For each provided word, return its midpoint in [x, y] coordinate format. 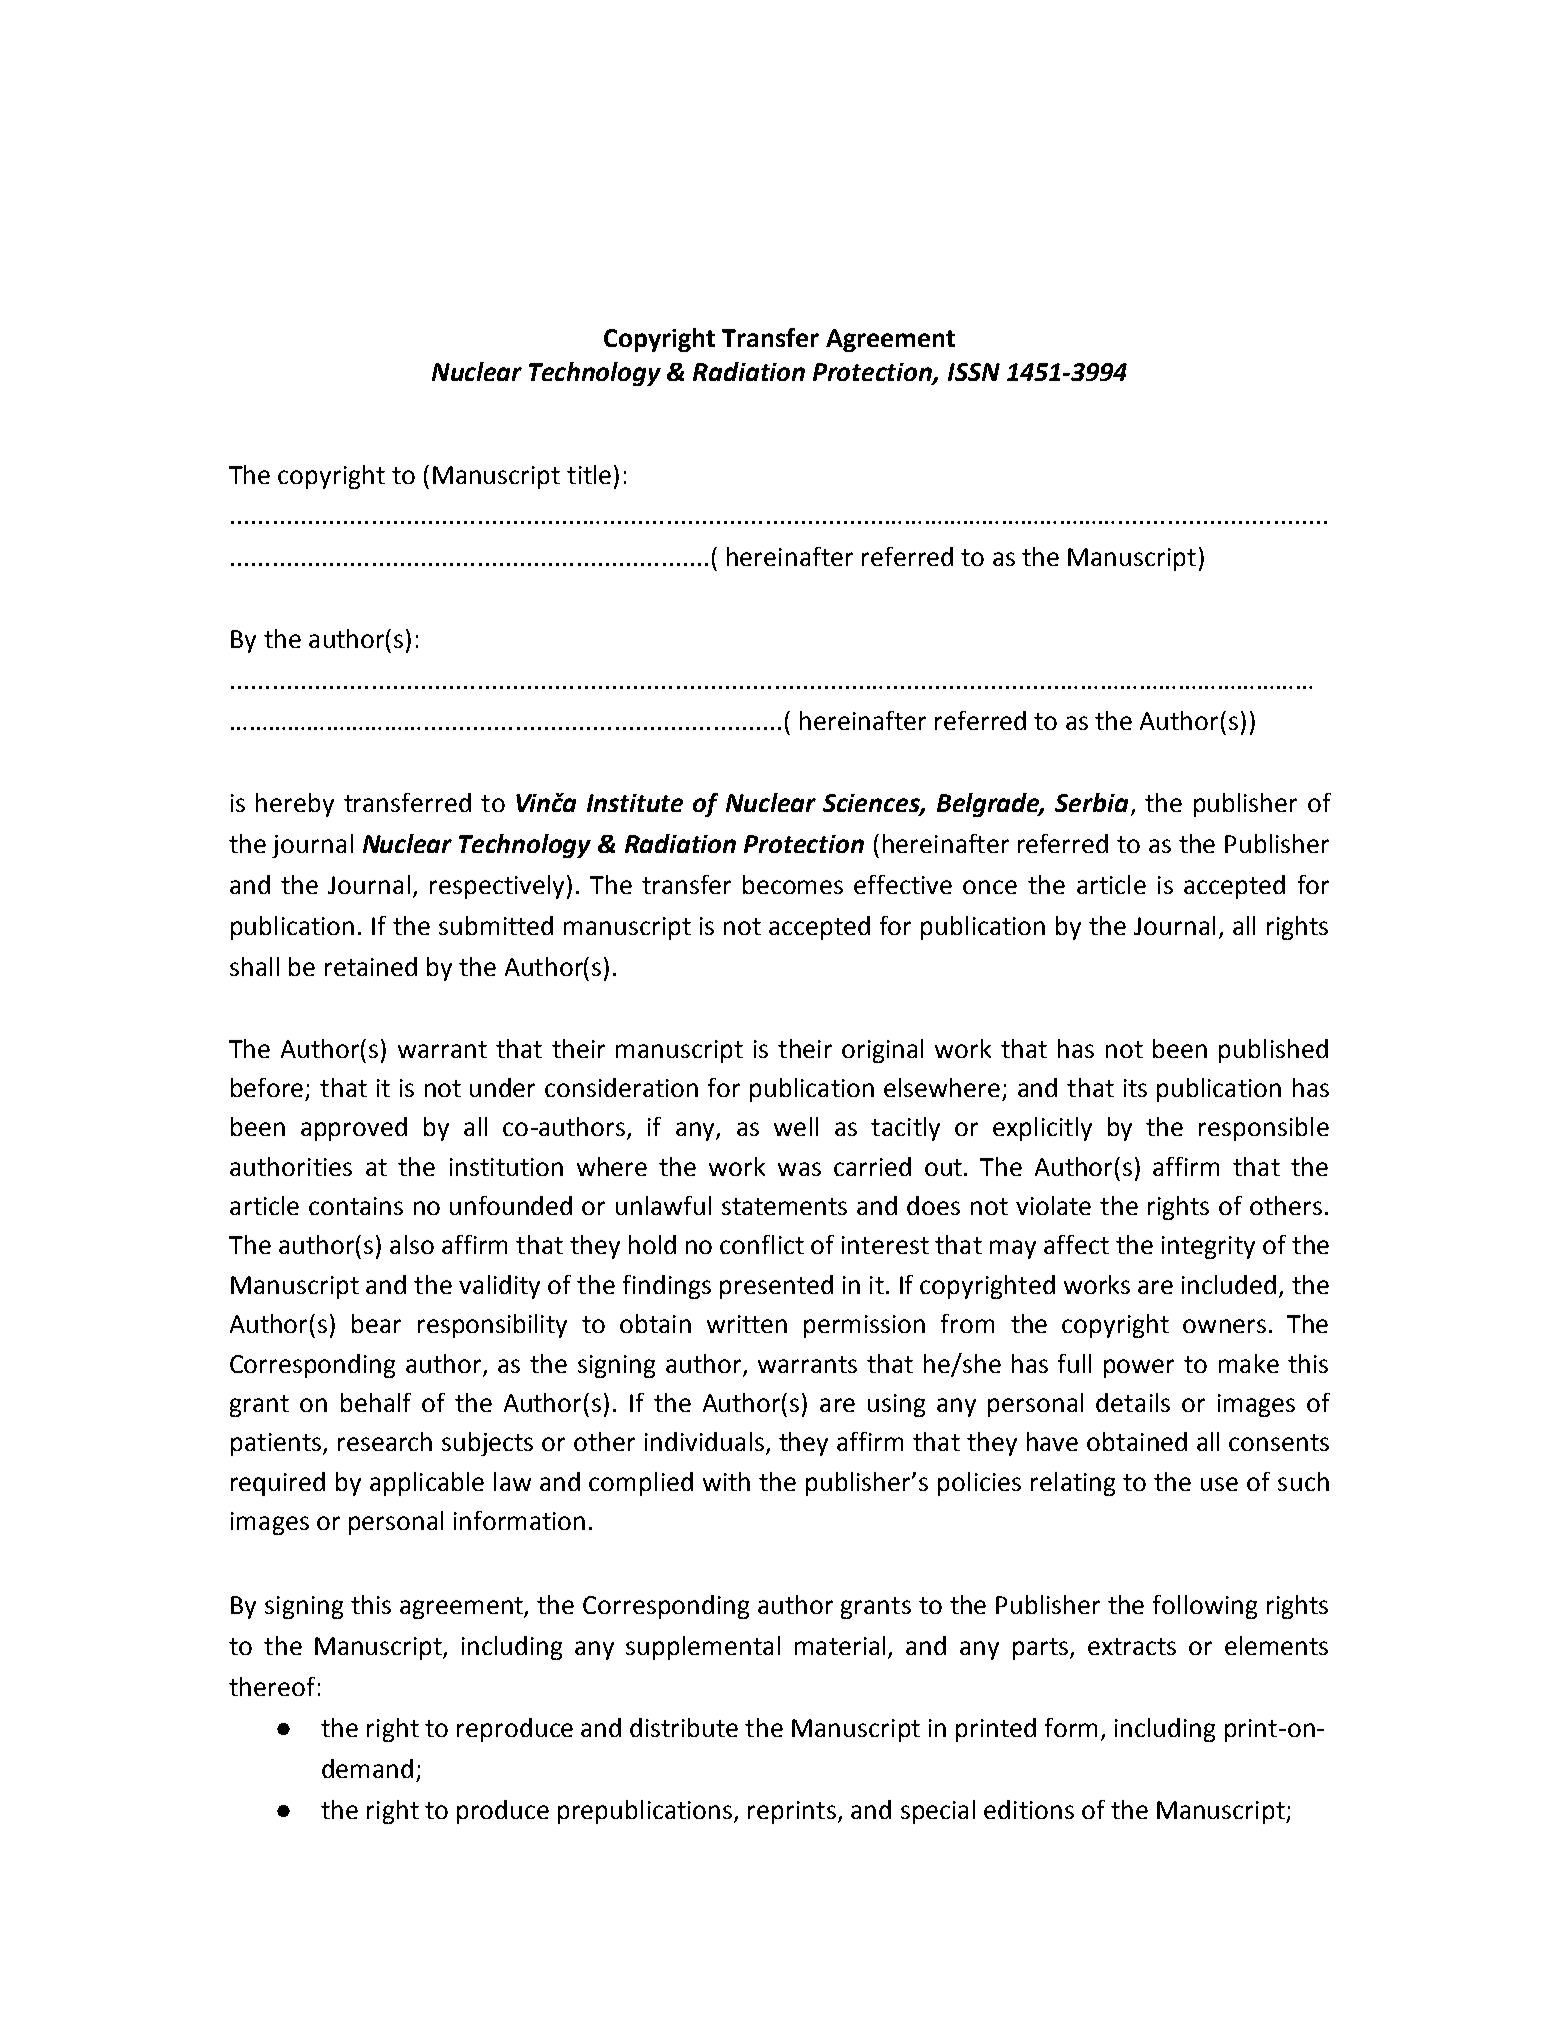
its [1135, 1088]
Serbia [1091, 802]
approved [354, 1129]
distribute [684, 1727]
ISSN [974, 372]
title [589, 474]
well [796, 1126]
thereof [272, 1686]
